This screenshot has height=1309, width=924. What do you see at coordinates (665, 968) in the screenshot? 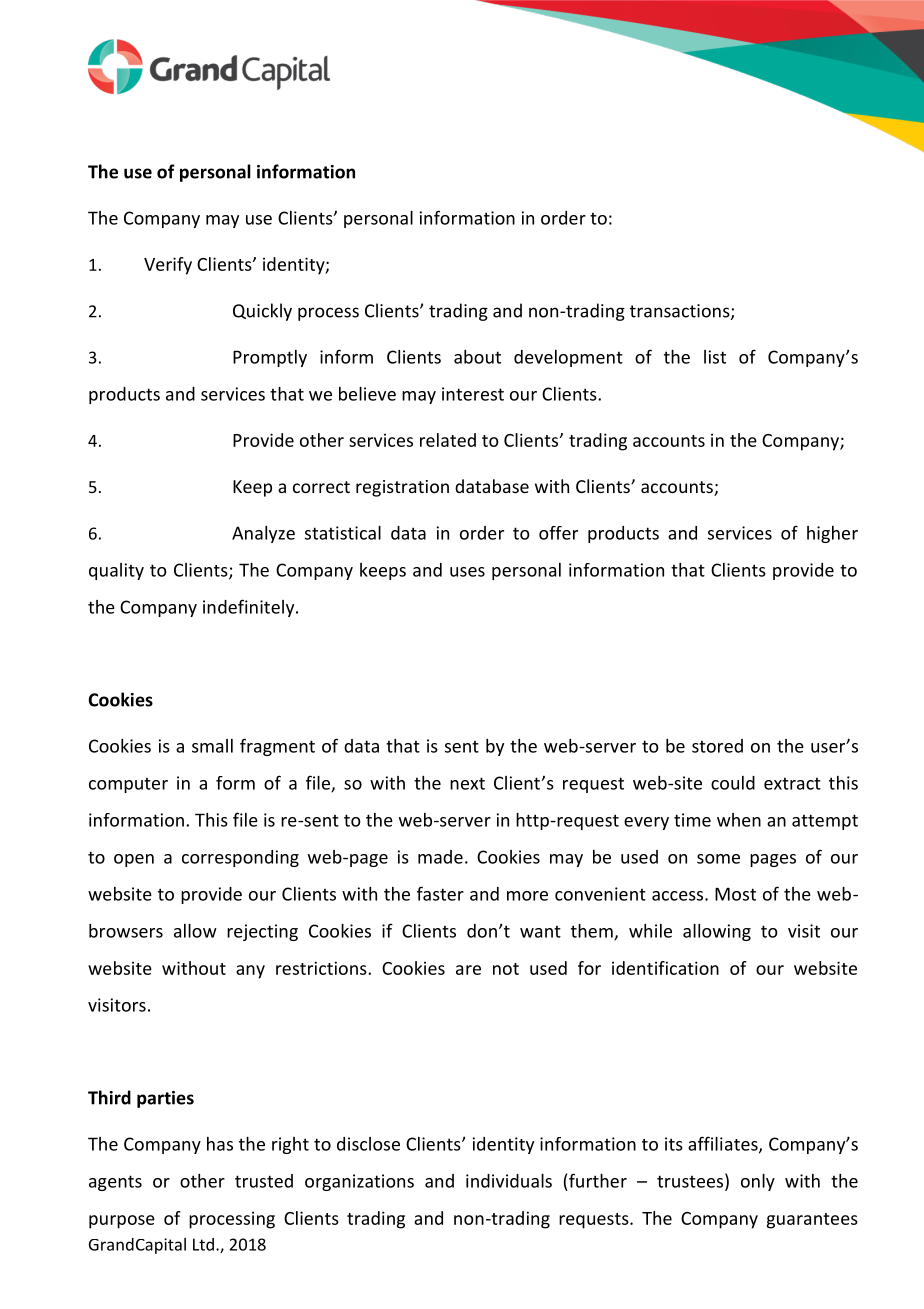
I see `identification` at bounding box center [665, 968].
